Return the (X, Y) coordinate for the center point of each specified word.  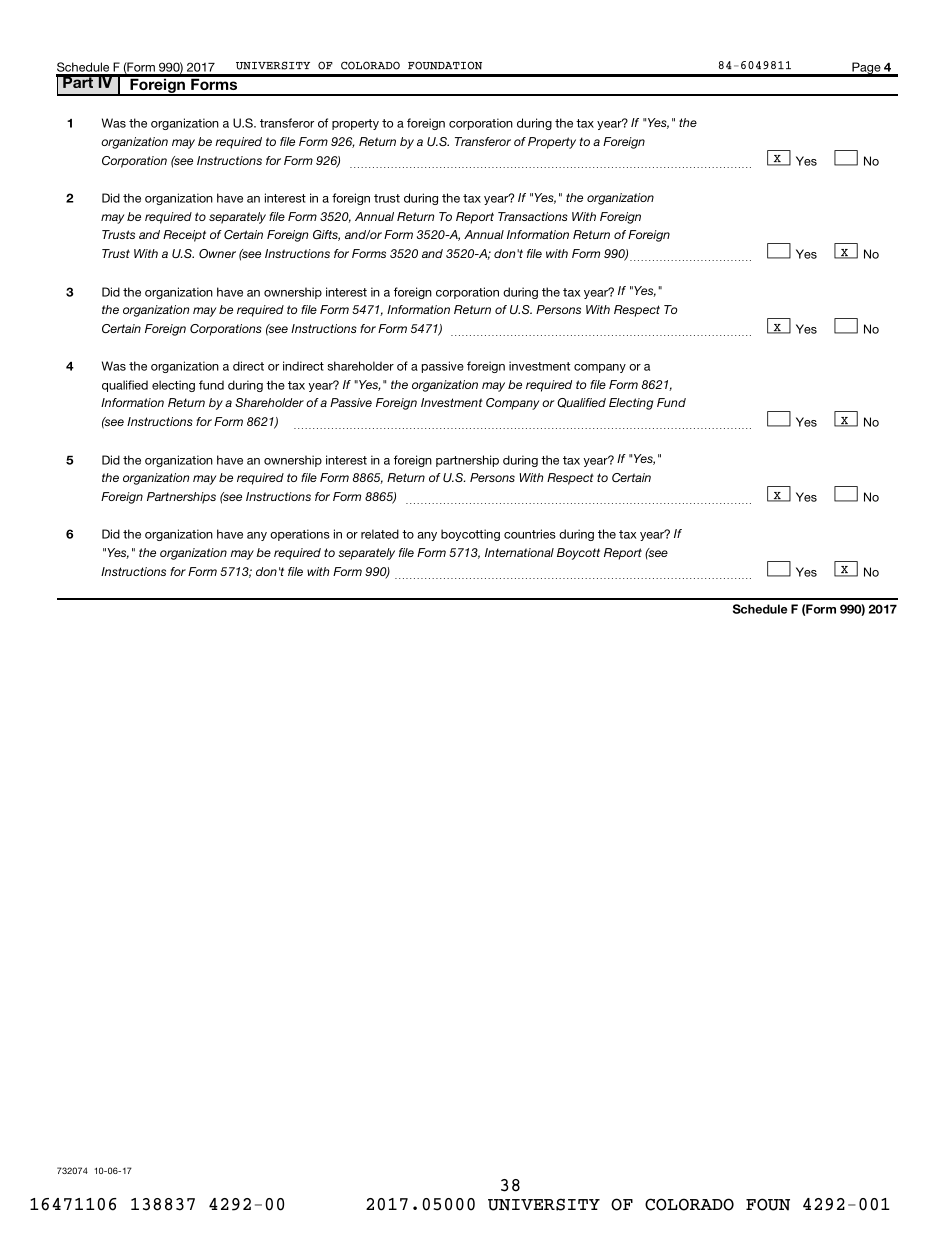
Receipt (184, 236)
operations (300, 535)
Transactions (533, 216)
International (519, 552)
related (380, 534)
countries (530, 534)
